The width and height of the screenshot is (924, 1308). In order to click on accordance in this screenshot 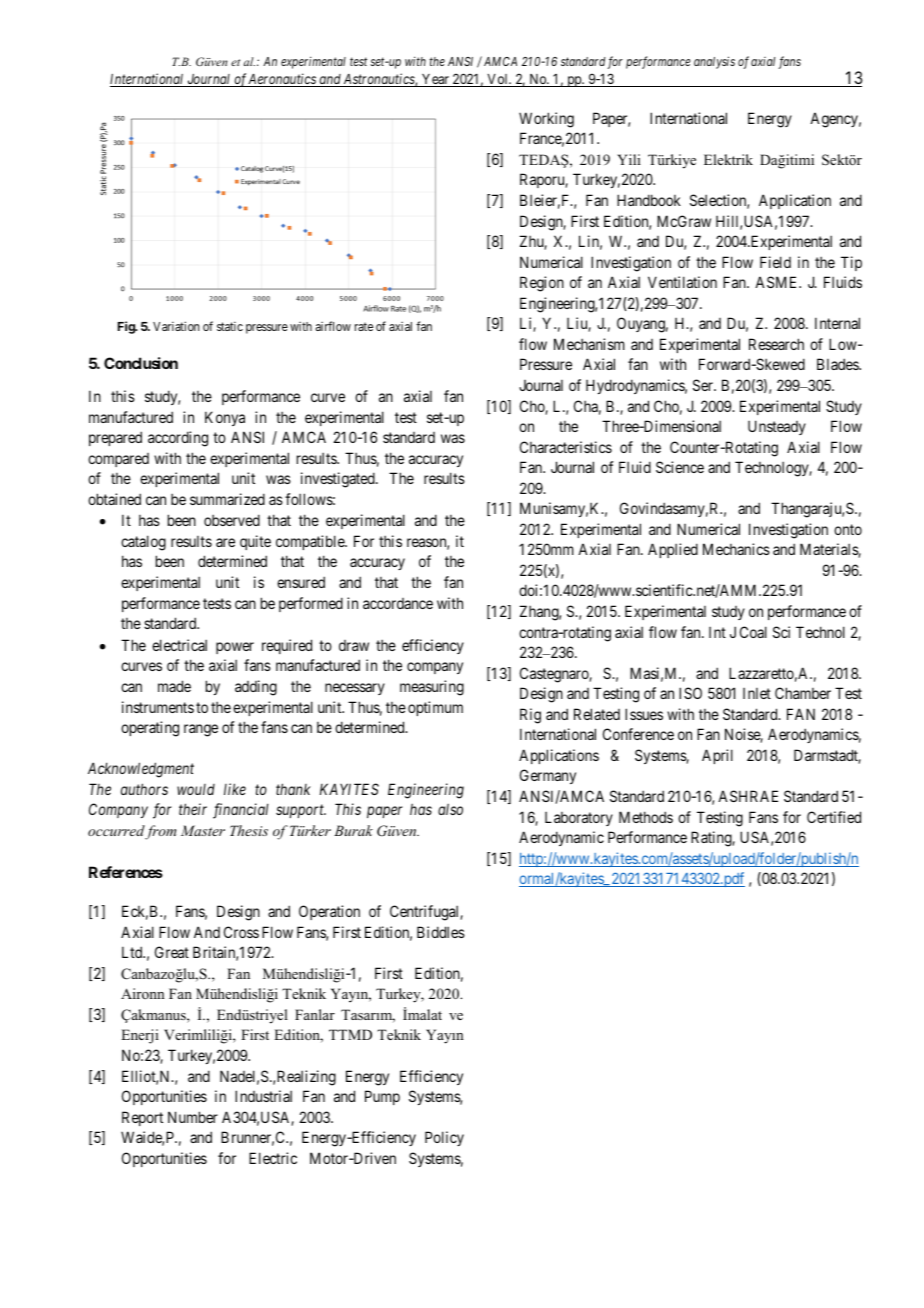, I will do `click(398, 603)`.
